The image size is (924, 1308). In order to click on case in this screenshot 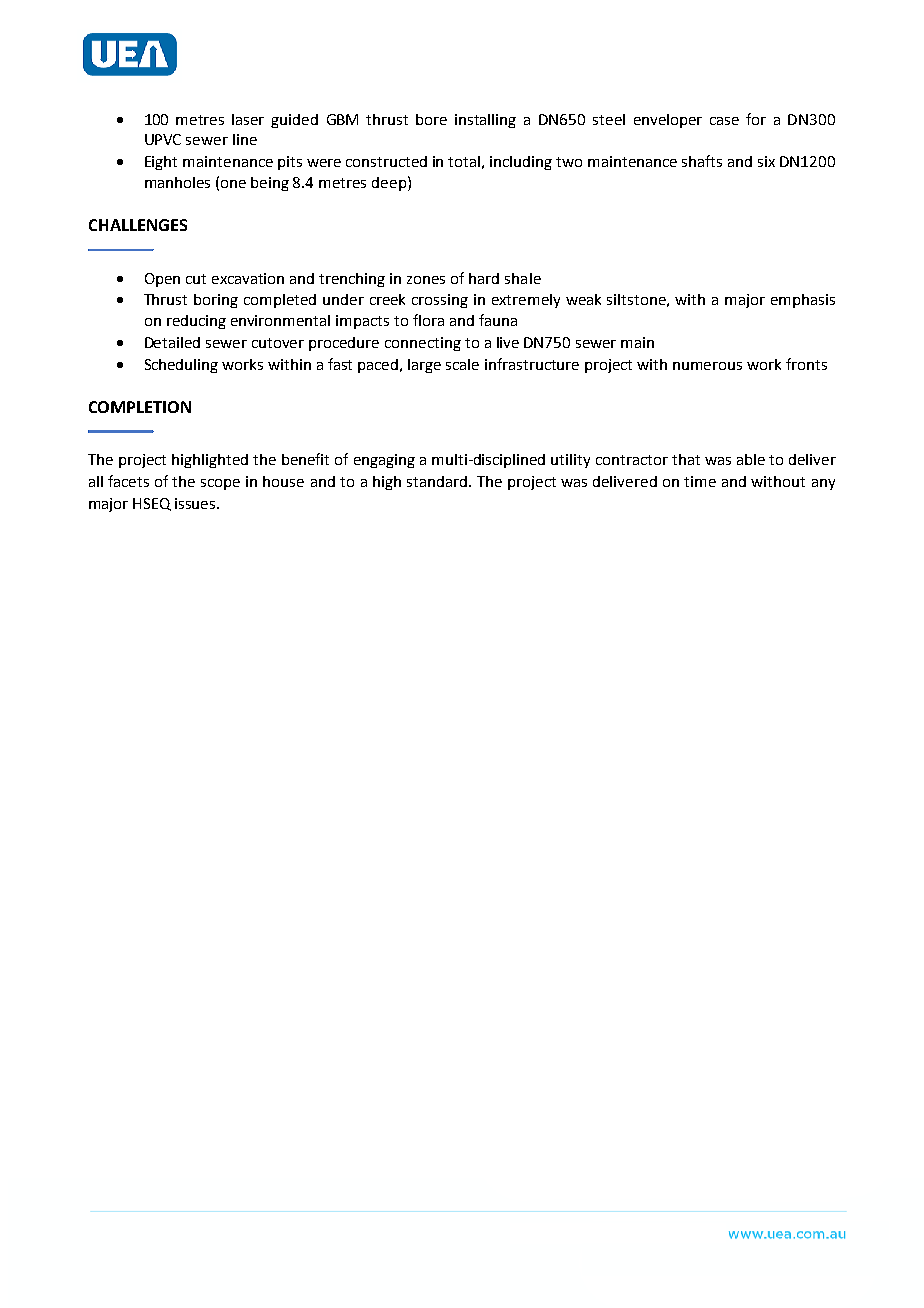, I will do `click(724, 121)`.
